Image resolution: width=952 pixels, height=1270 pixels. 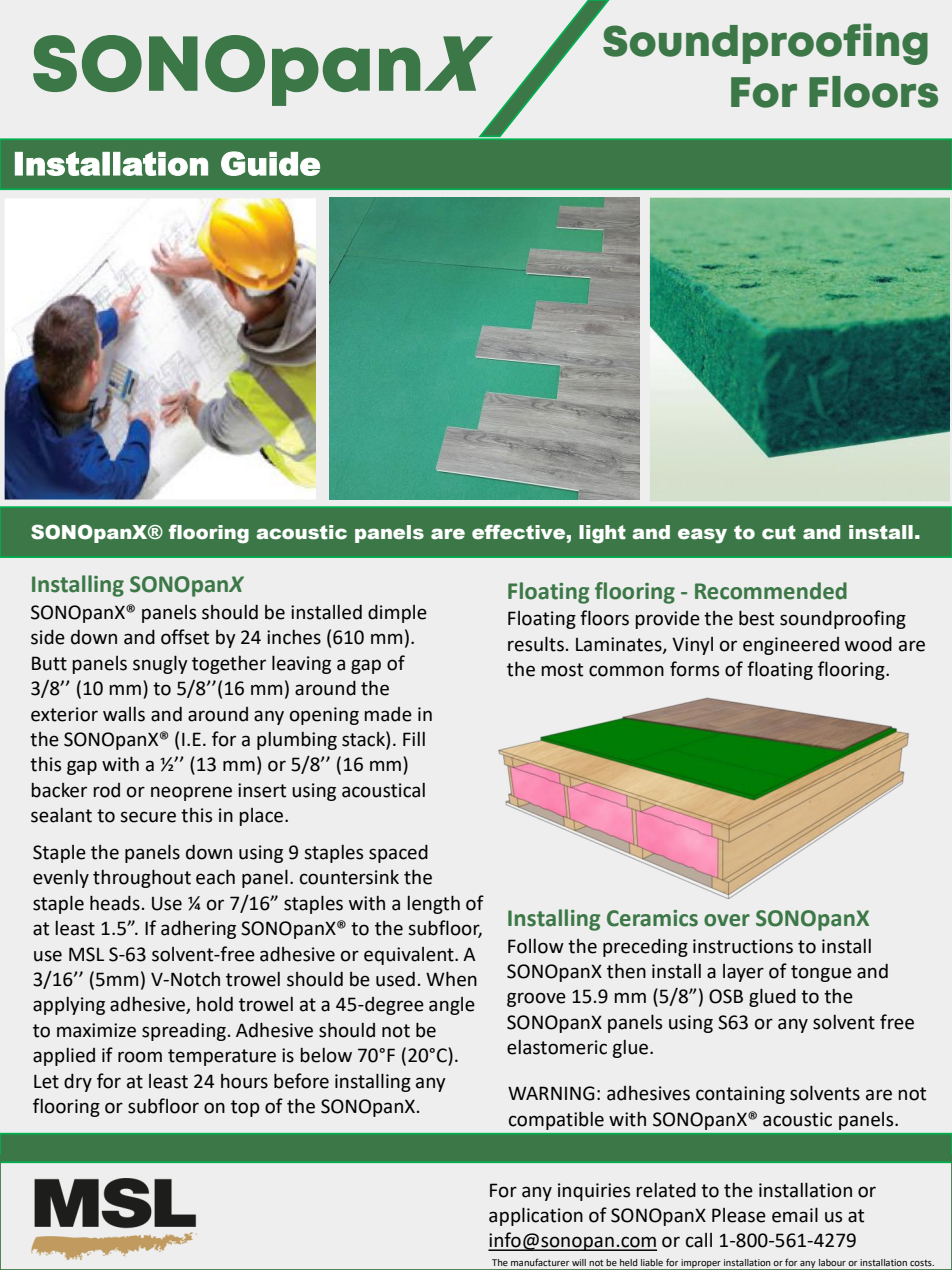 What do you see at coordinates (397, 614) in the image?
I see `dimple` at bounding box center [397, 614].
